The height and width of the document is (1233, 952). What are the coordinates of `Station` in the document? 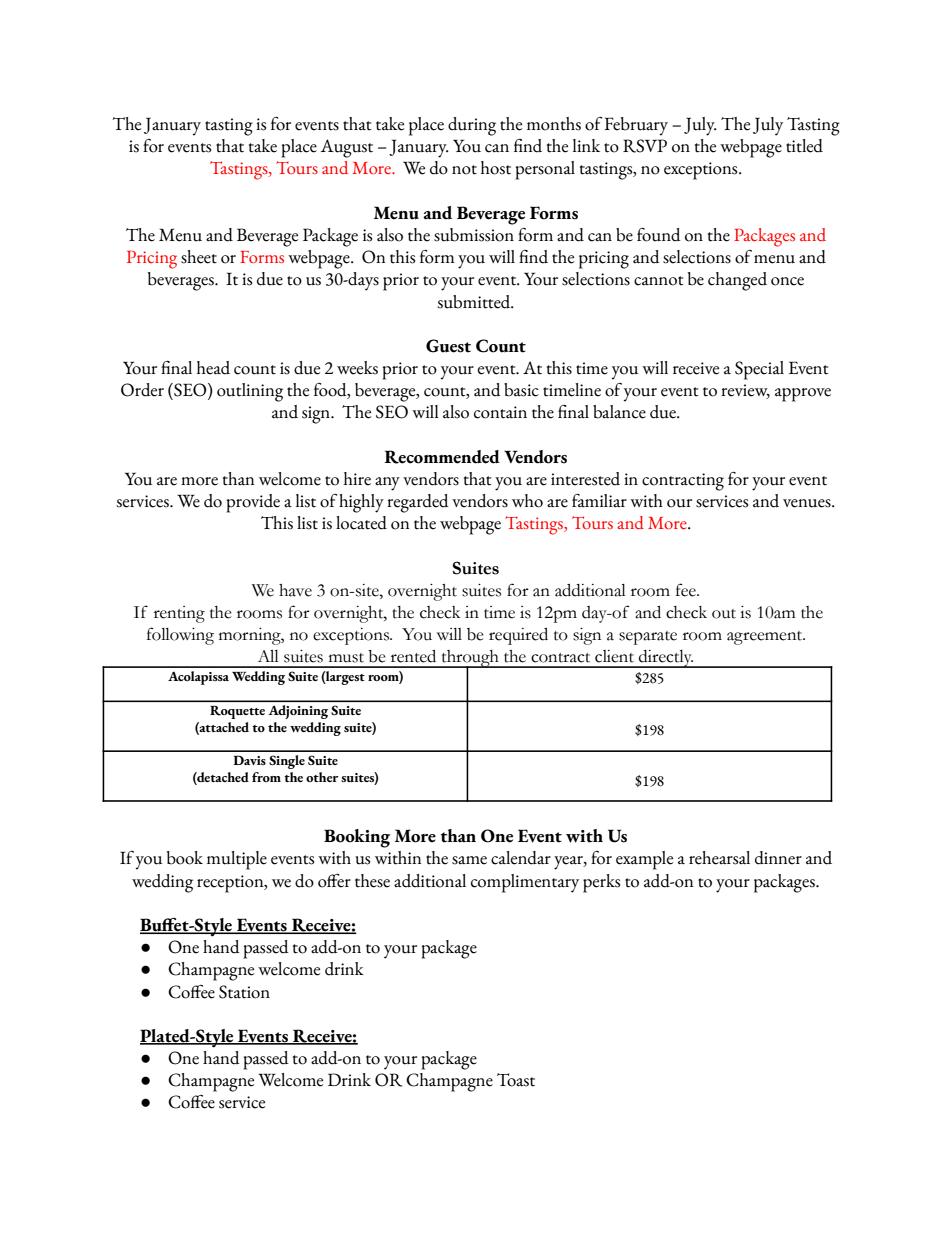 It's located at (244, 992).
